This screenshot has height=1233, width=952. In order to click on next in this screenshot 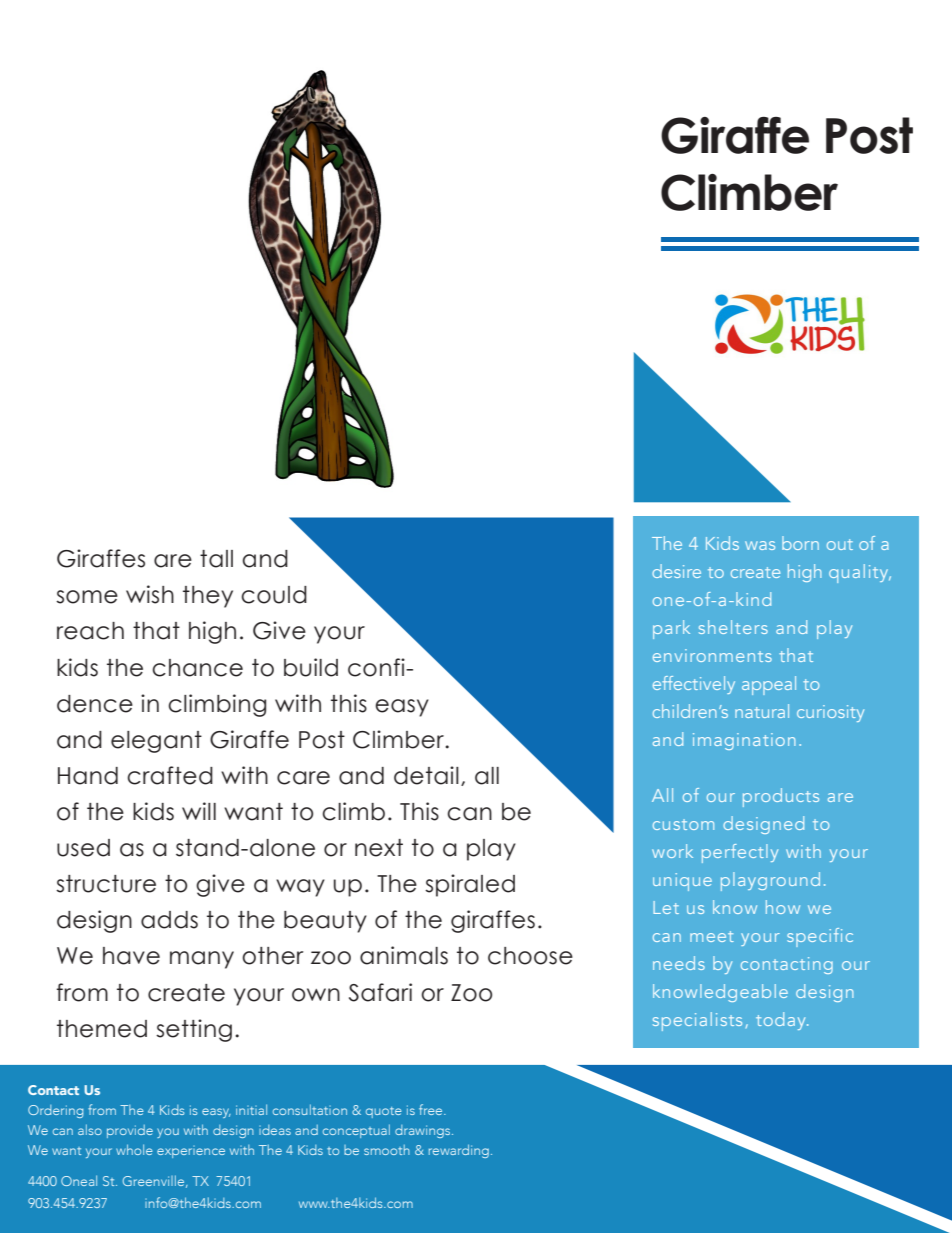, I will do `click(379, 848)`.
